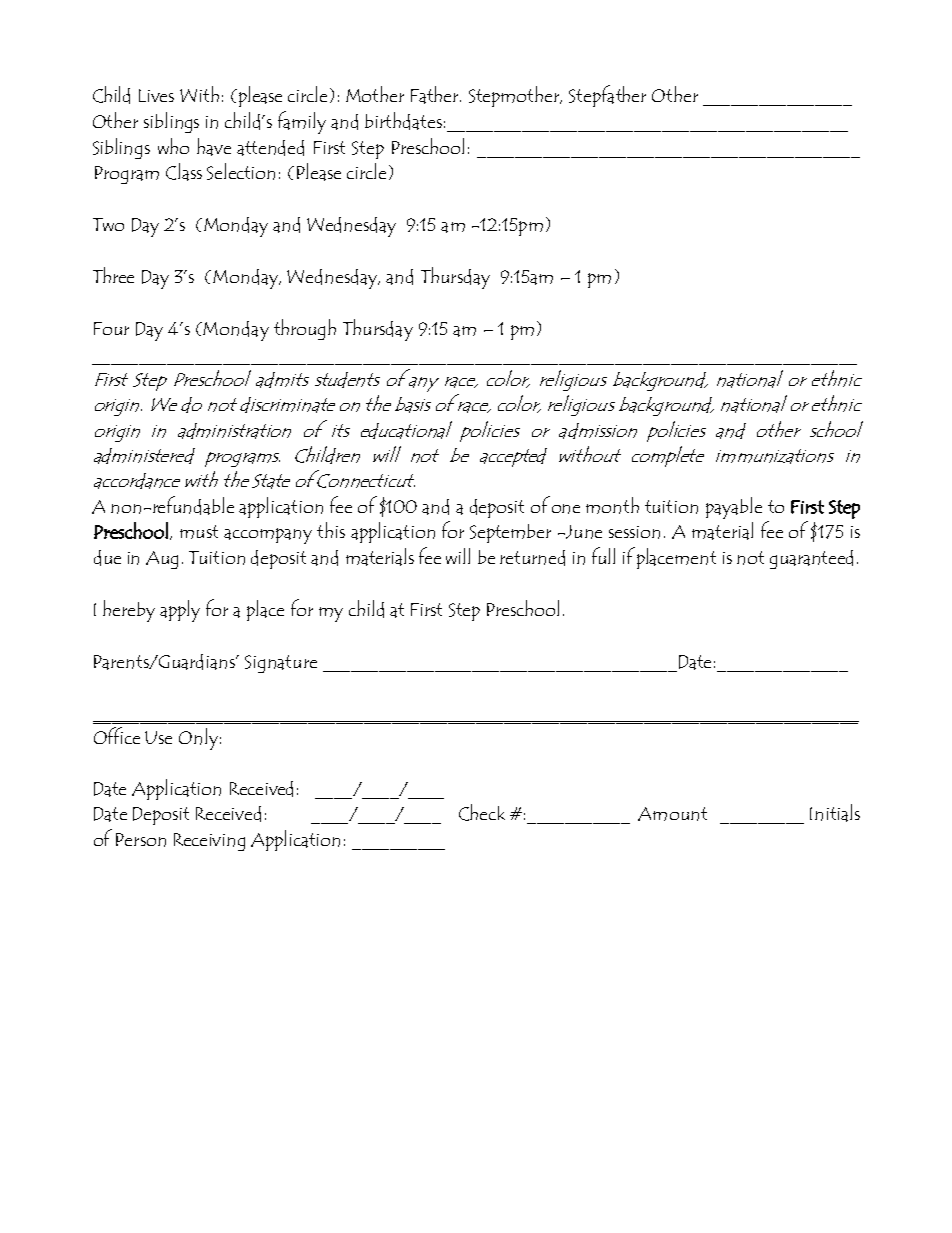 This screenshot has width=952, height=1233. Describe the element at coordinates (270, 148) in the screenshot. I see `attended` at that location.
